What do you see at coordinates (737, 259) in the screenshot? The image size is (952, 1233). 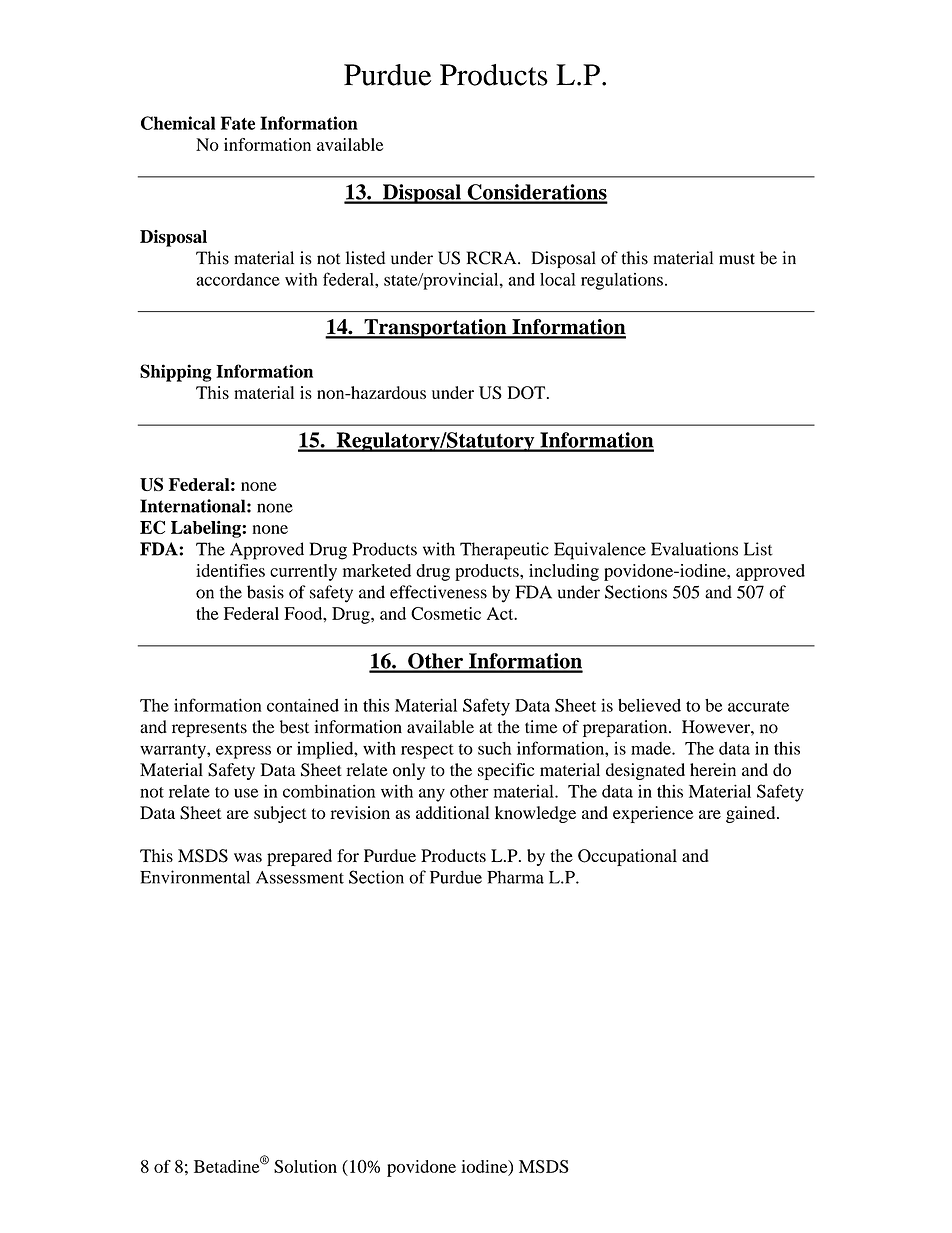 I see `must` at bounding box center [737, 259].
